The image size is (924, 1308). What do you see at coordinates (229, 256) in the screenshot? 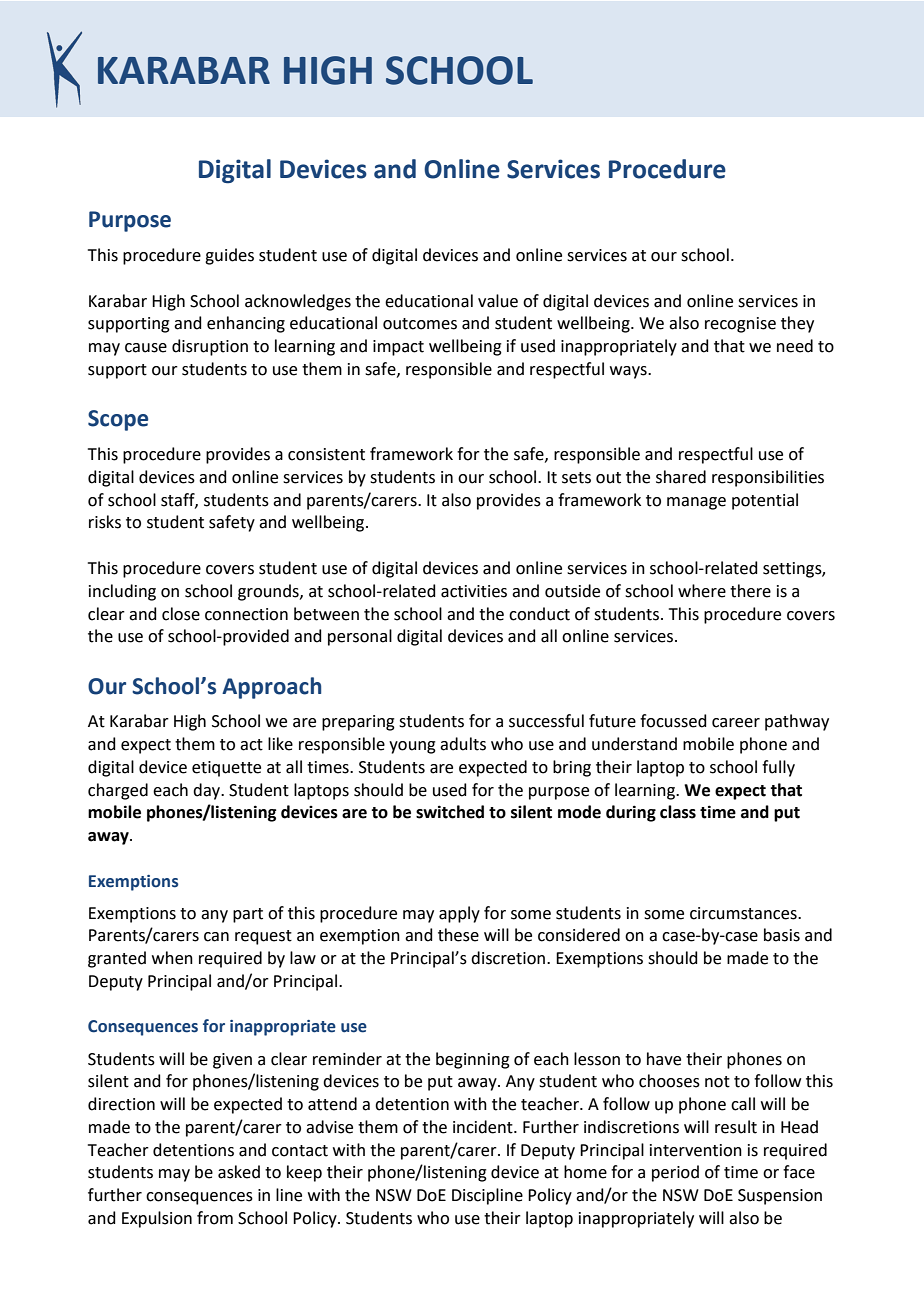
I see `guides` at bounding box center [229, 256].
